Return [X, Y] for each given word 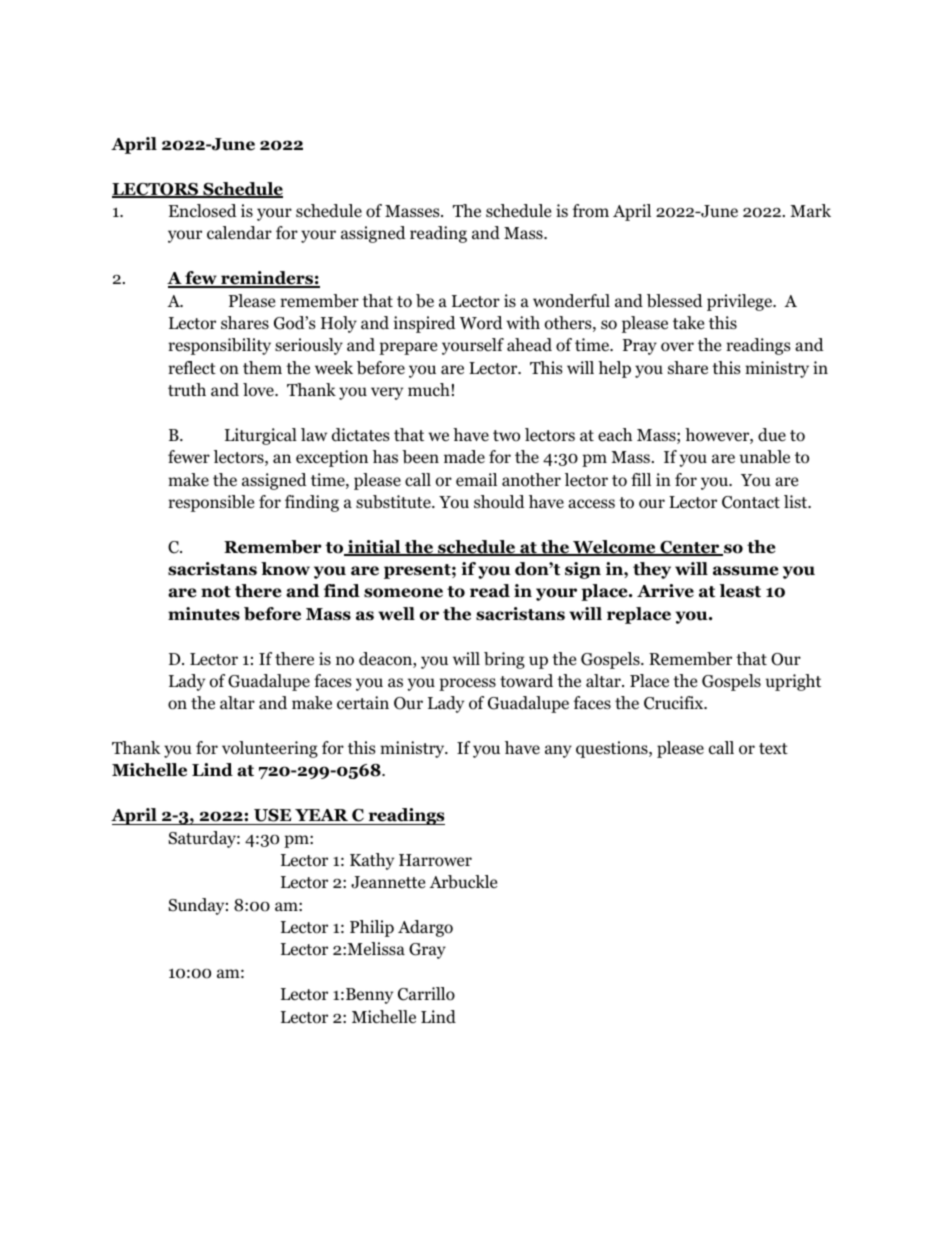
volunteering [270, 749]
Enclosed [203, 211]
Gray [427, 951]
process [467, 684]
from [591, 211]
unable [764, 457]
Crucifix [675, 703]
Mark [810, 210]
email [476, 479]
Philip [372, 928]
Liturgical [261, 436]
